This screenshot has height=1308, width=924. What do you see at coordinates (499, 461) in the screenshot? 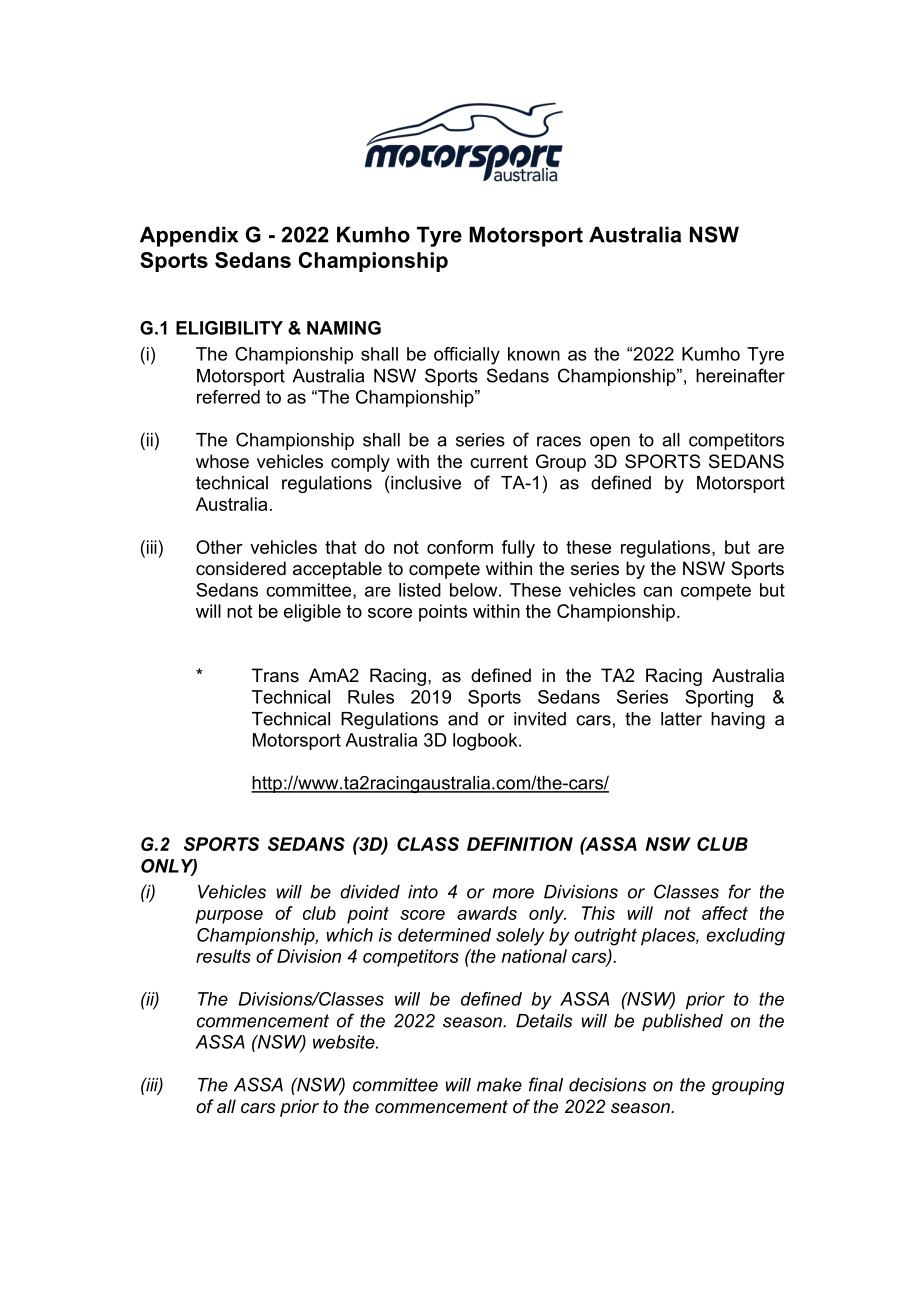
I see `current` at bounding box center [499, 461].
